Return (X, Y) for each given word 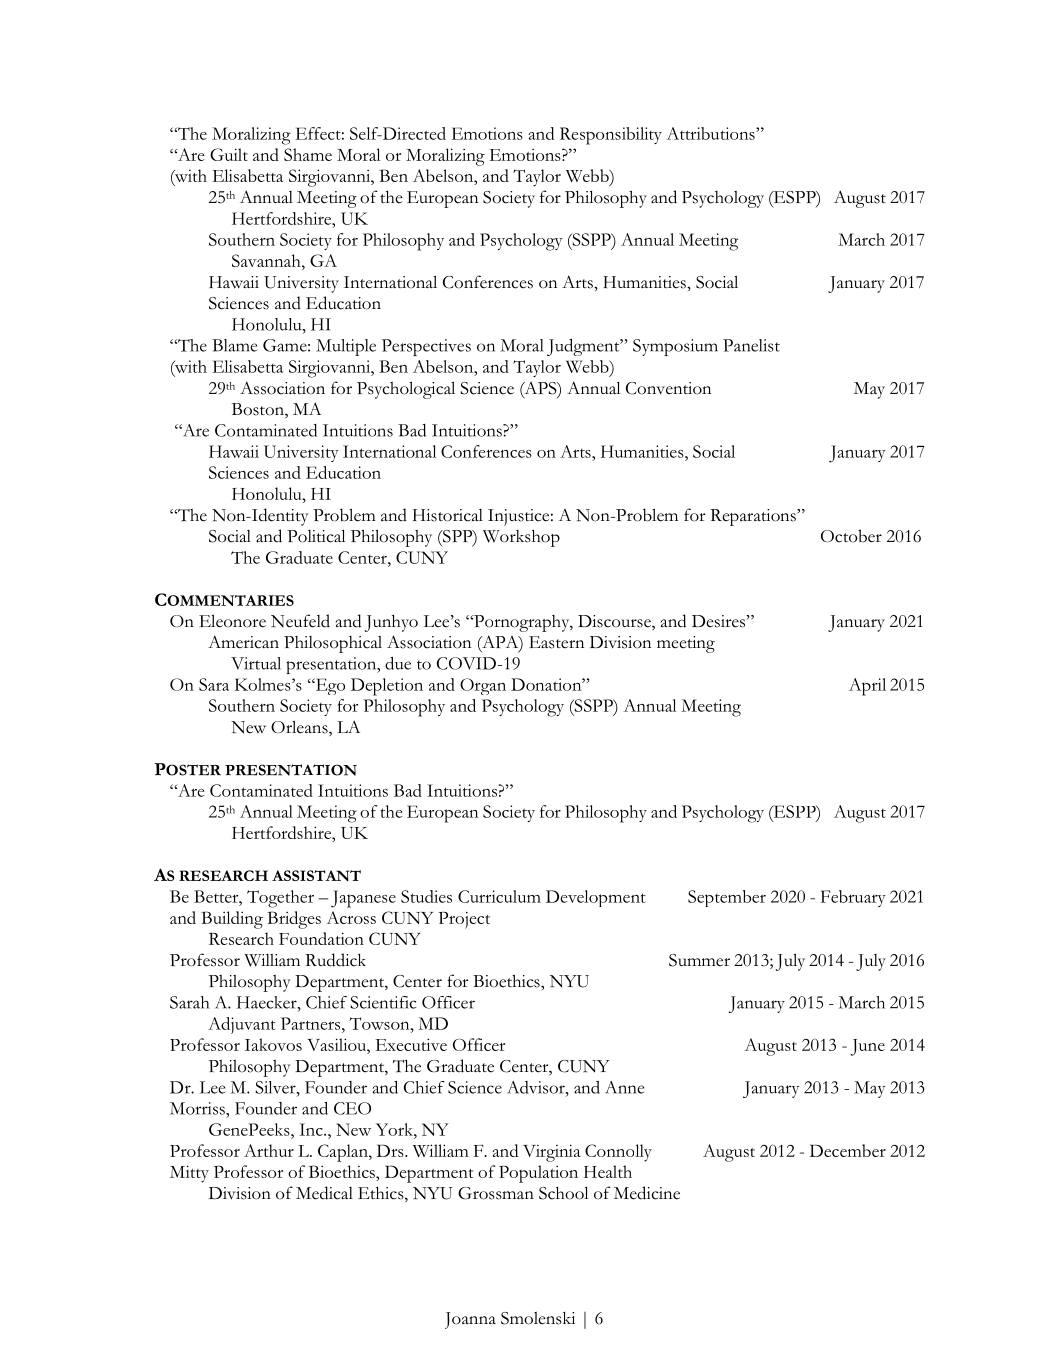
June (867, 1047)
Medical (324, 1193)
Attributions (711, 133)
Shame (308, 154)
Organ (483, 686)
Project (464, 920)
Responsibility (611, 136)
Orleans (300, 728)
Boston (259, 410)
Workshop (521, 538)
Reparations (754, 517)
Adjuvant (242, 1025)
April (867, 687)
